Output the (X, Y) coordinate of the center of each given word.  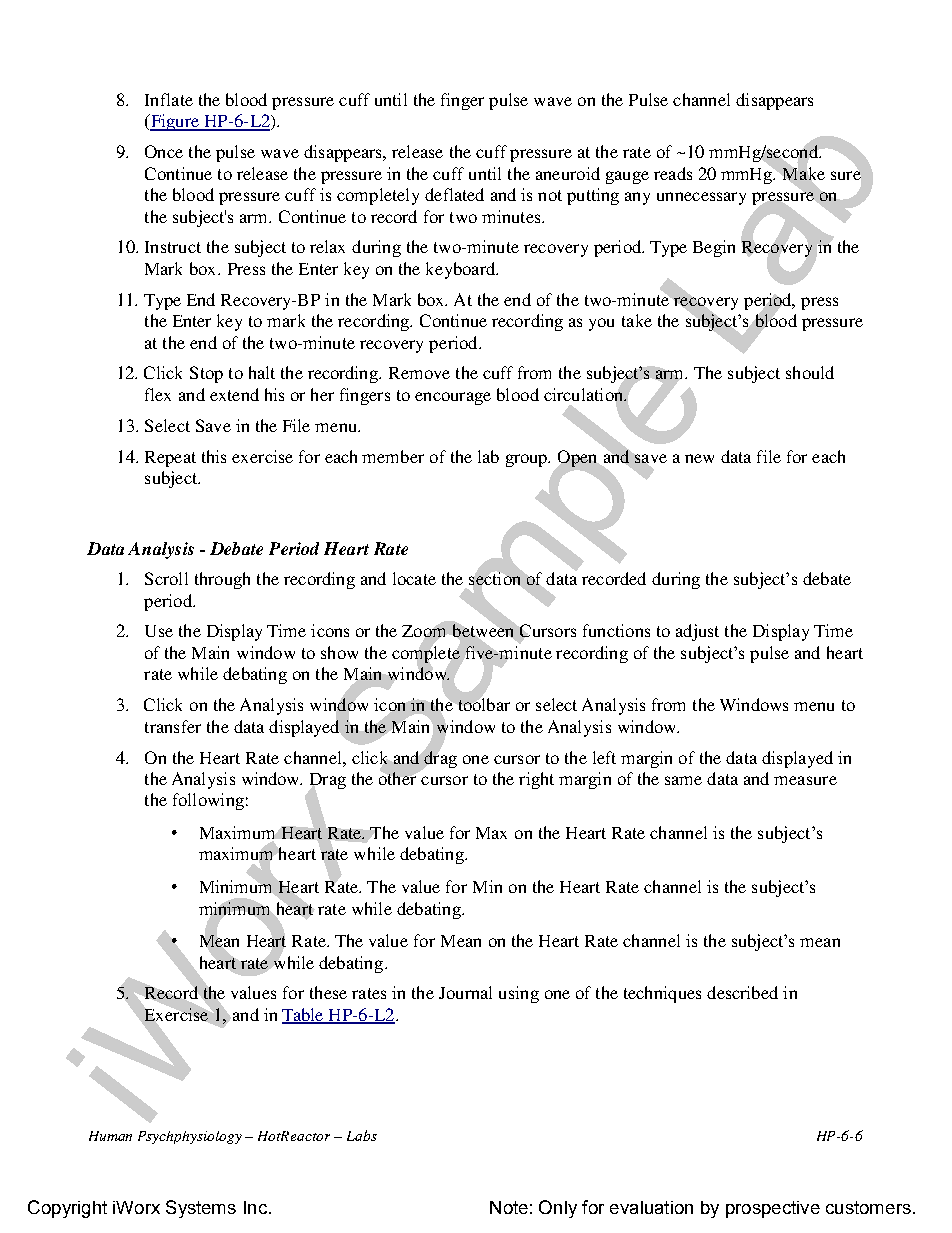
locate (414, 578)
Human (110, 1136)
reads (673, 173)
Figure (174, 122)
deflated (454, 194)
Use (159, 631)
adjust (697, 632)
